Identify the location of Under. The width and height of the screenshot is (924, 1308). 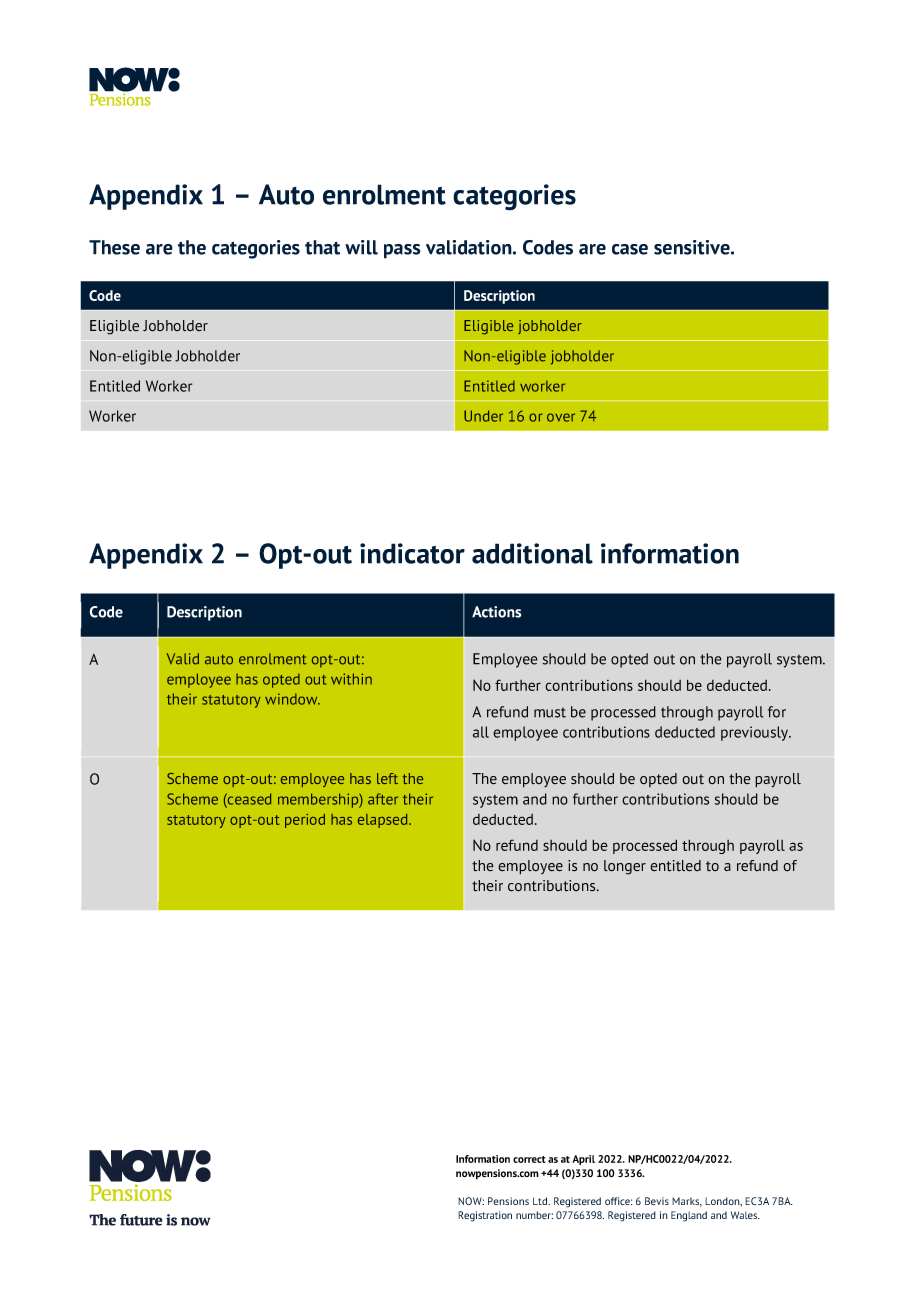
(483, 416).
